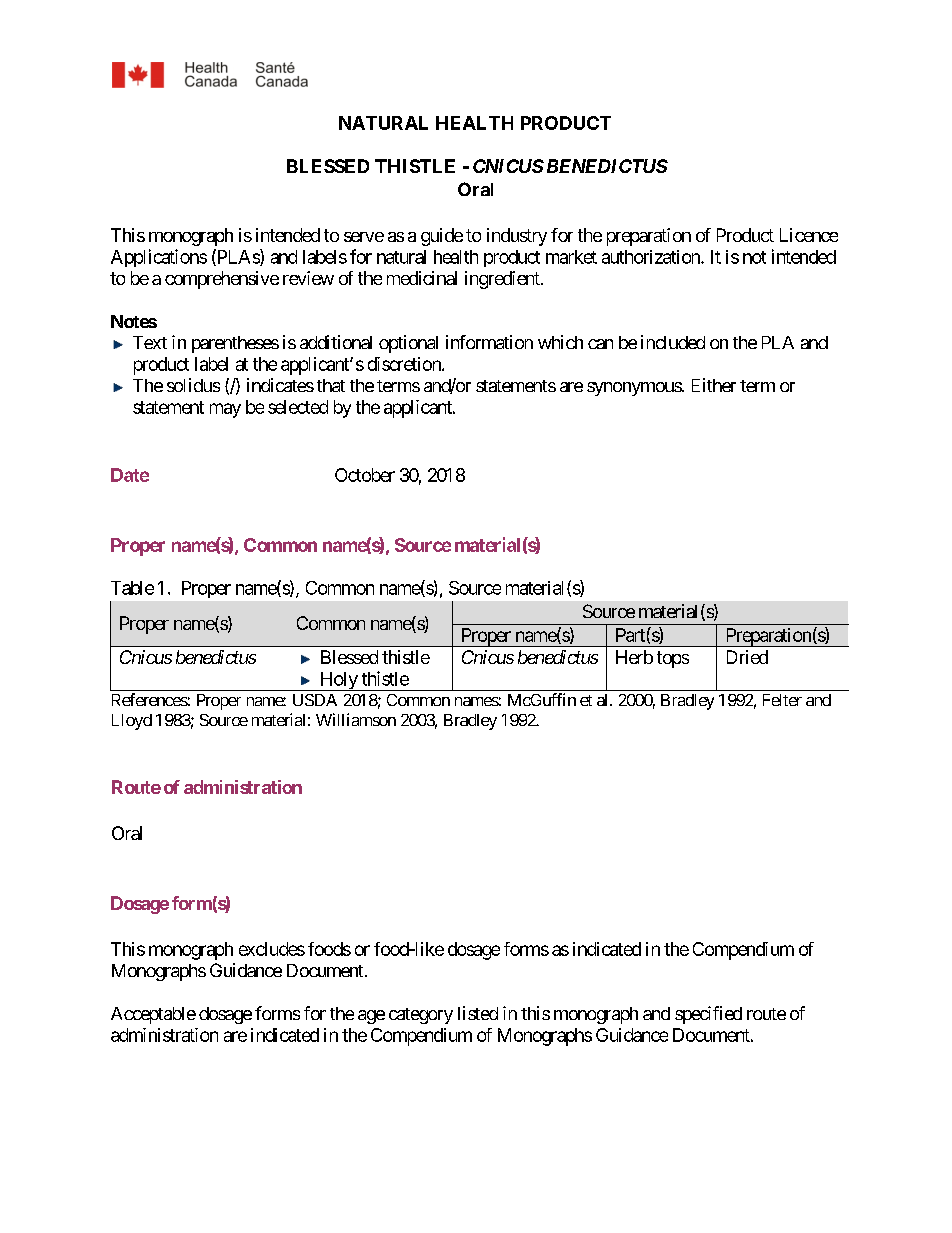 The image size is (952, 1233). What do you see at coordinates (365, 475) in the screenshot?
I see `October` at bounding box center [365, 475].
